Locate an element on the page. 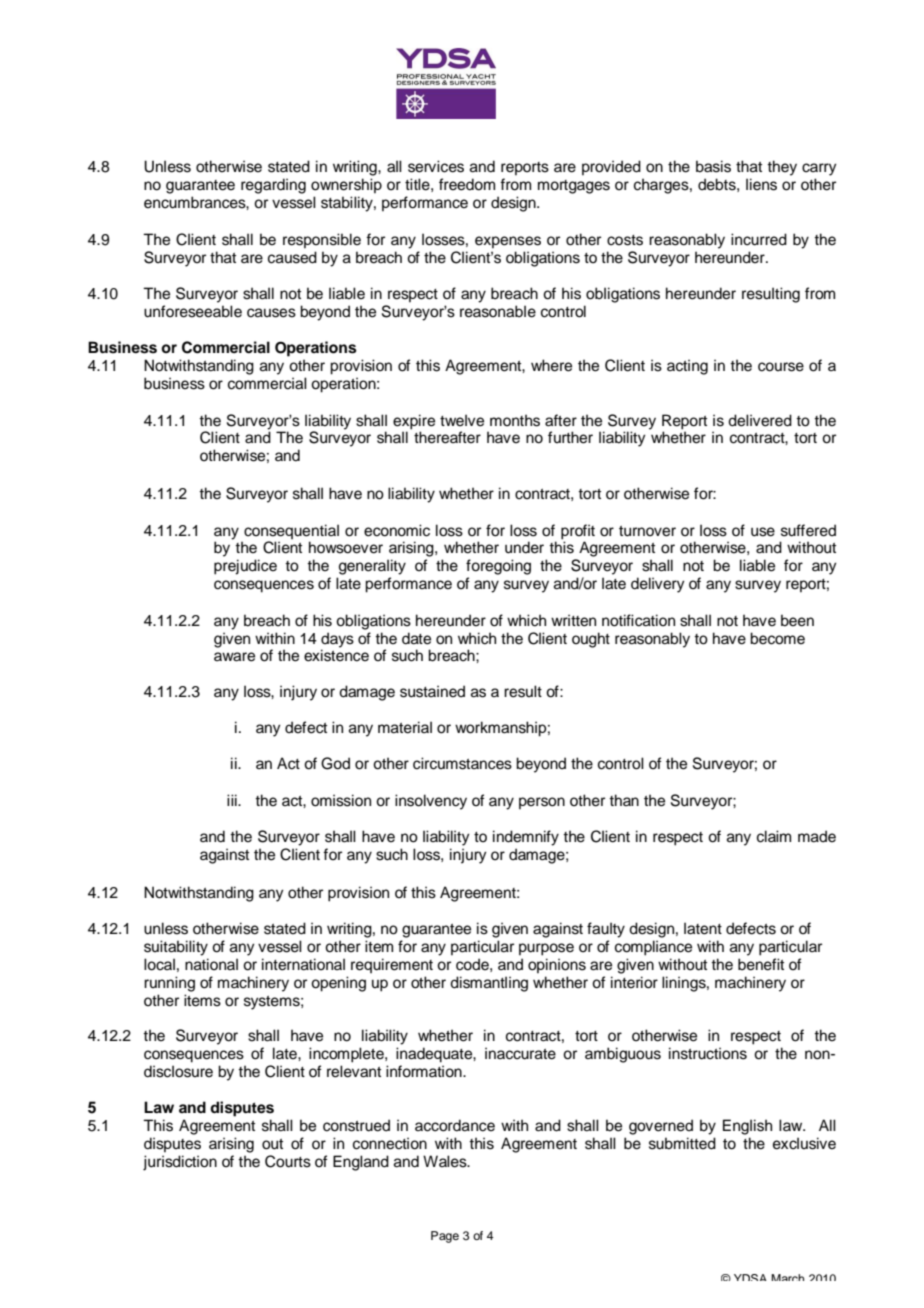  Page is located at coordinates (445, 1237).
